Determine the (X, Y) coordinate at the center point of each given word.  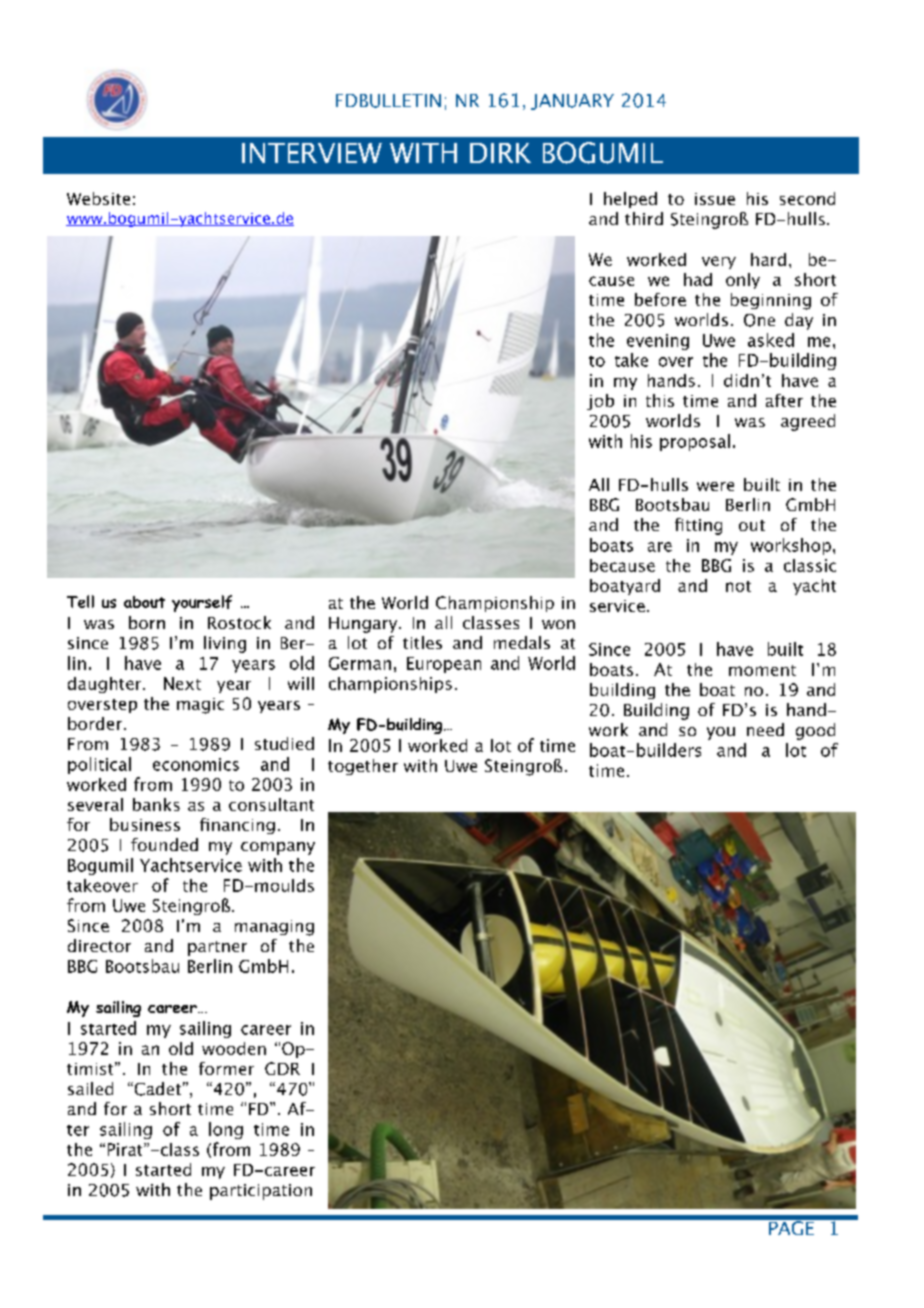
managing (274, 928)
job (600, 402)
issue (715, 199)
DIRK (500, 153)
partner (217, 948)
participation (261, 1192)
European (444, 665)
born (147, 622)
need (765, 729)
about (144, 602)
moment (762, 670)
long (226, 1130)
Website (98, 198)
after (784, 400)
